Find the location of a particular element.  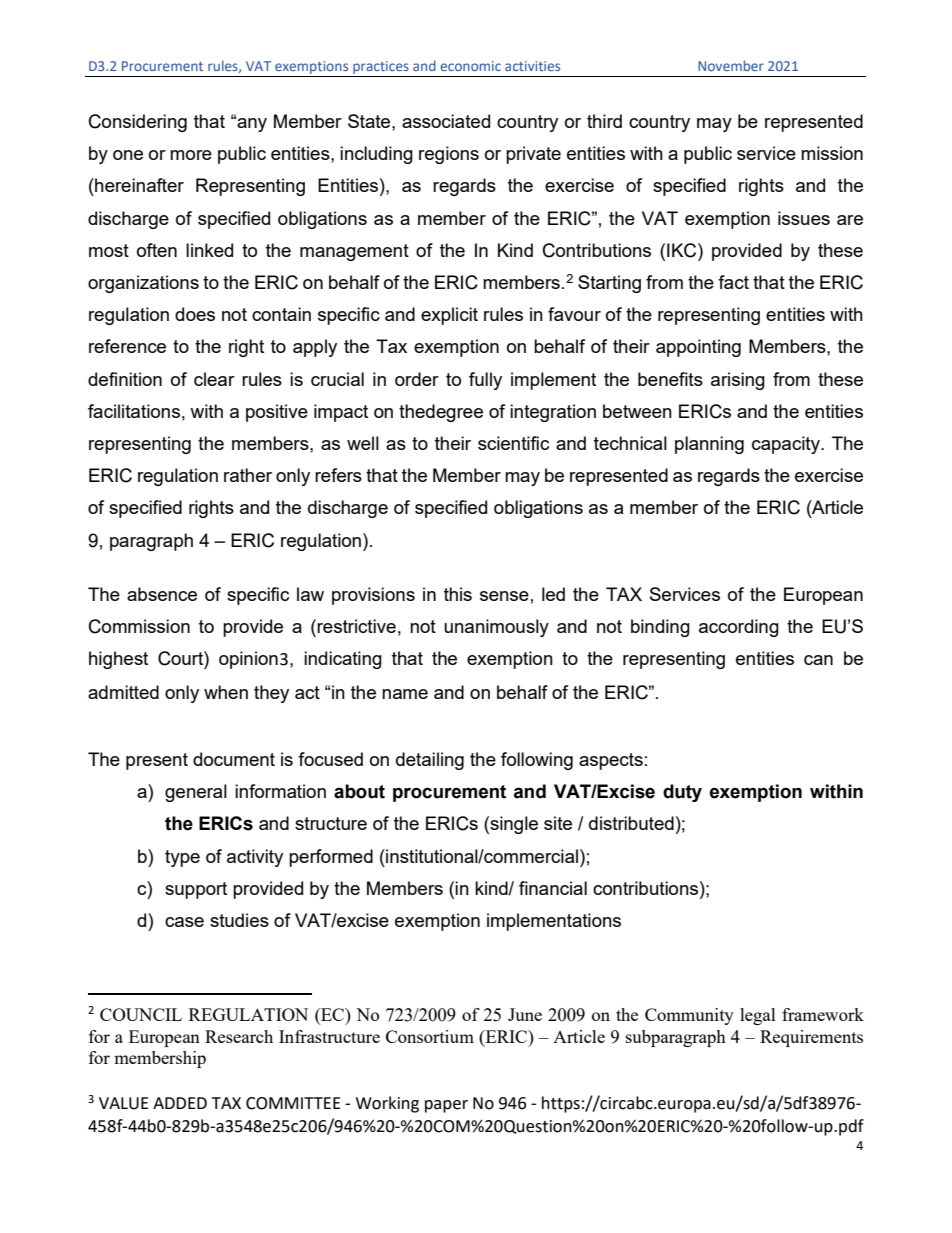

scientific is located at coordinates (513, 443).
